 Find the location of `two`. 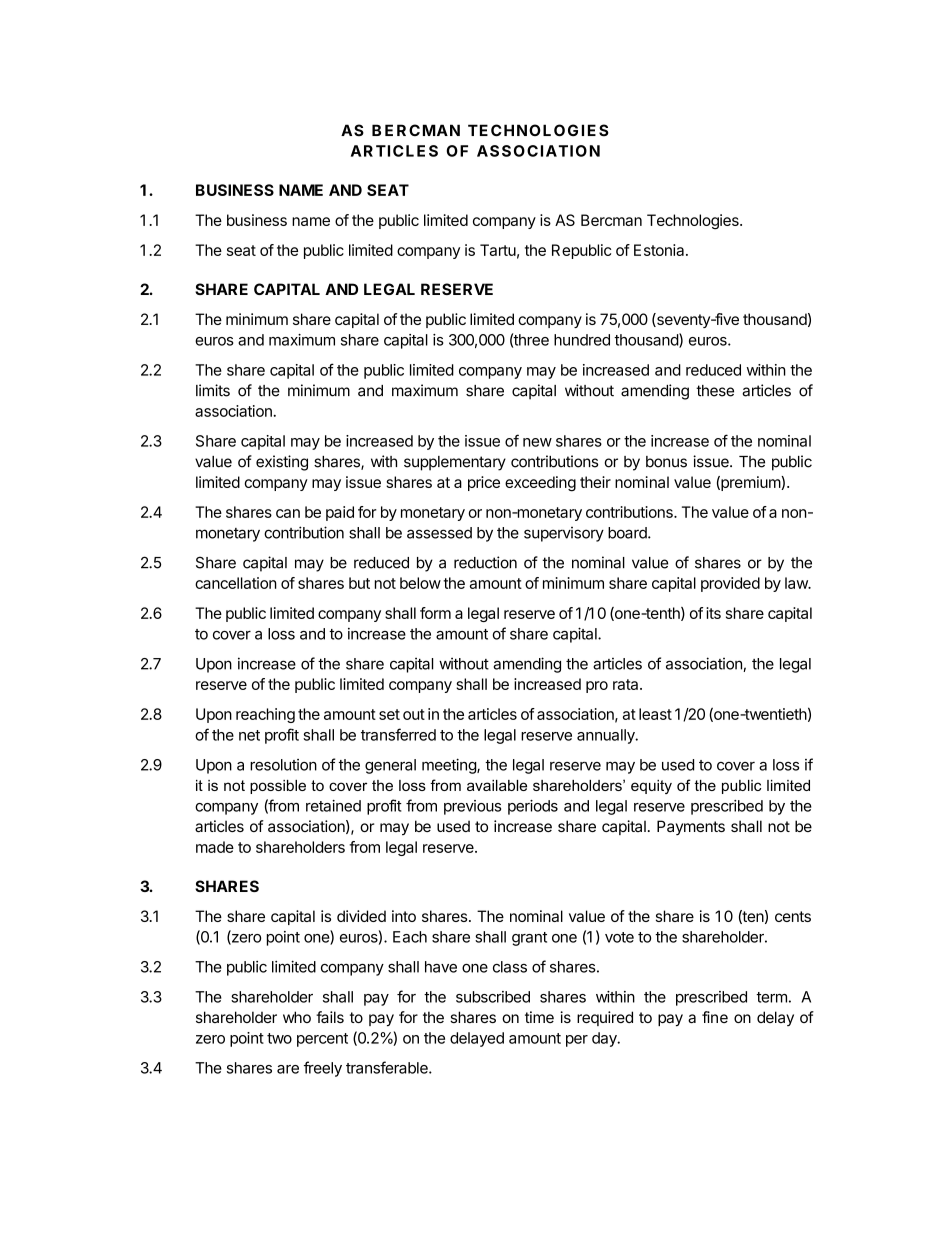

two is located at coordinates (279, 1038).
